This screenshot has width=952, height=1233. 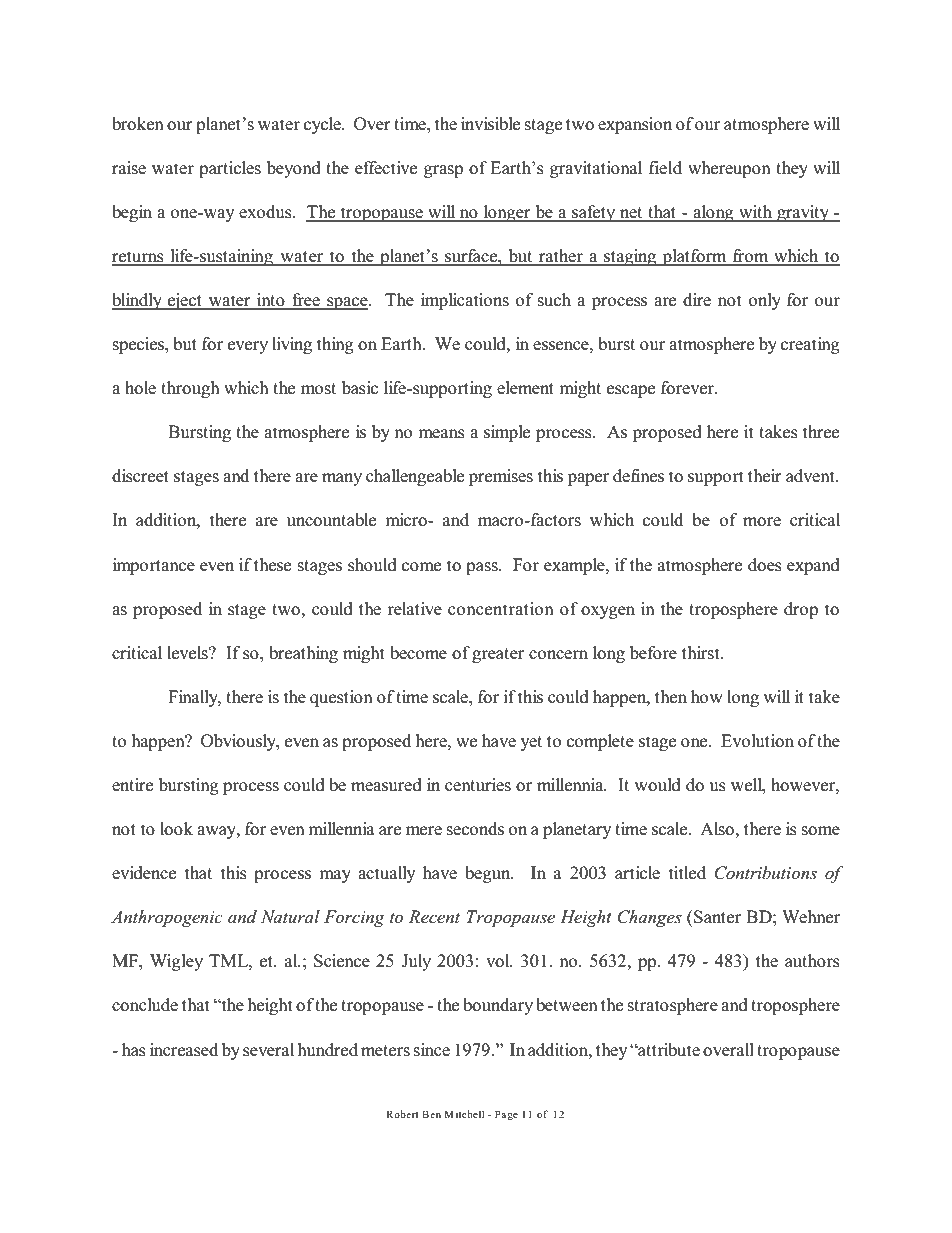 What do you see at coordinates (501, 477) in the screenshot?
I see `premises` at bounding box center [501, 477].
